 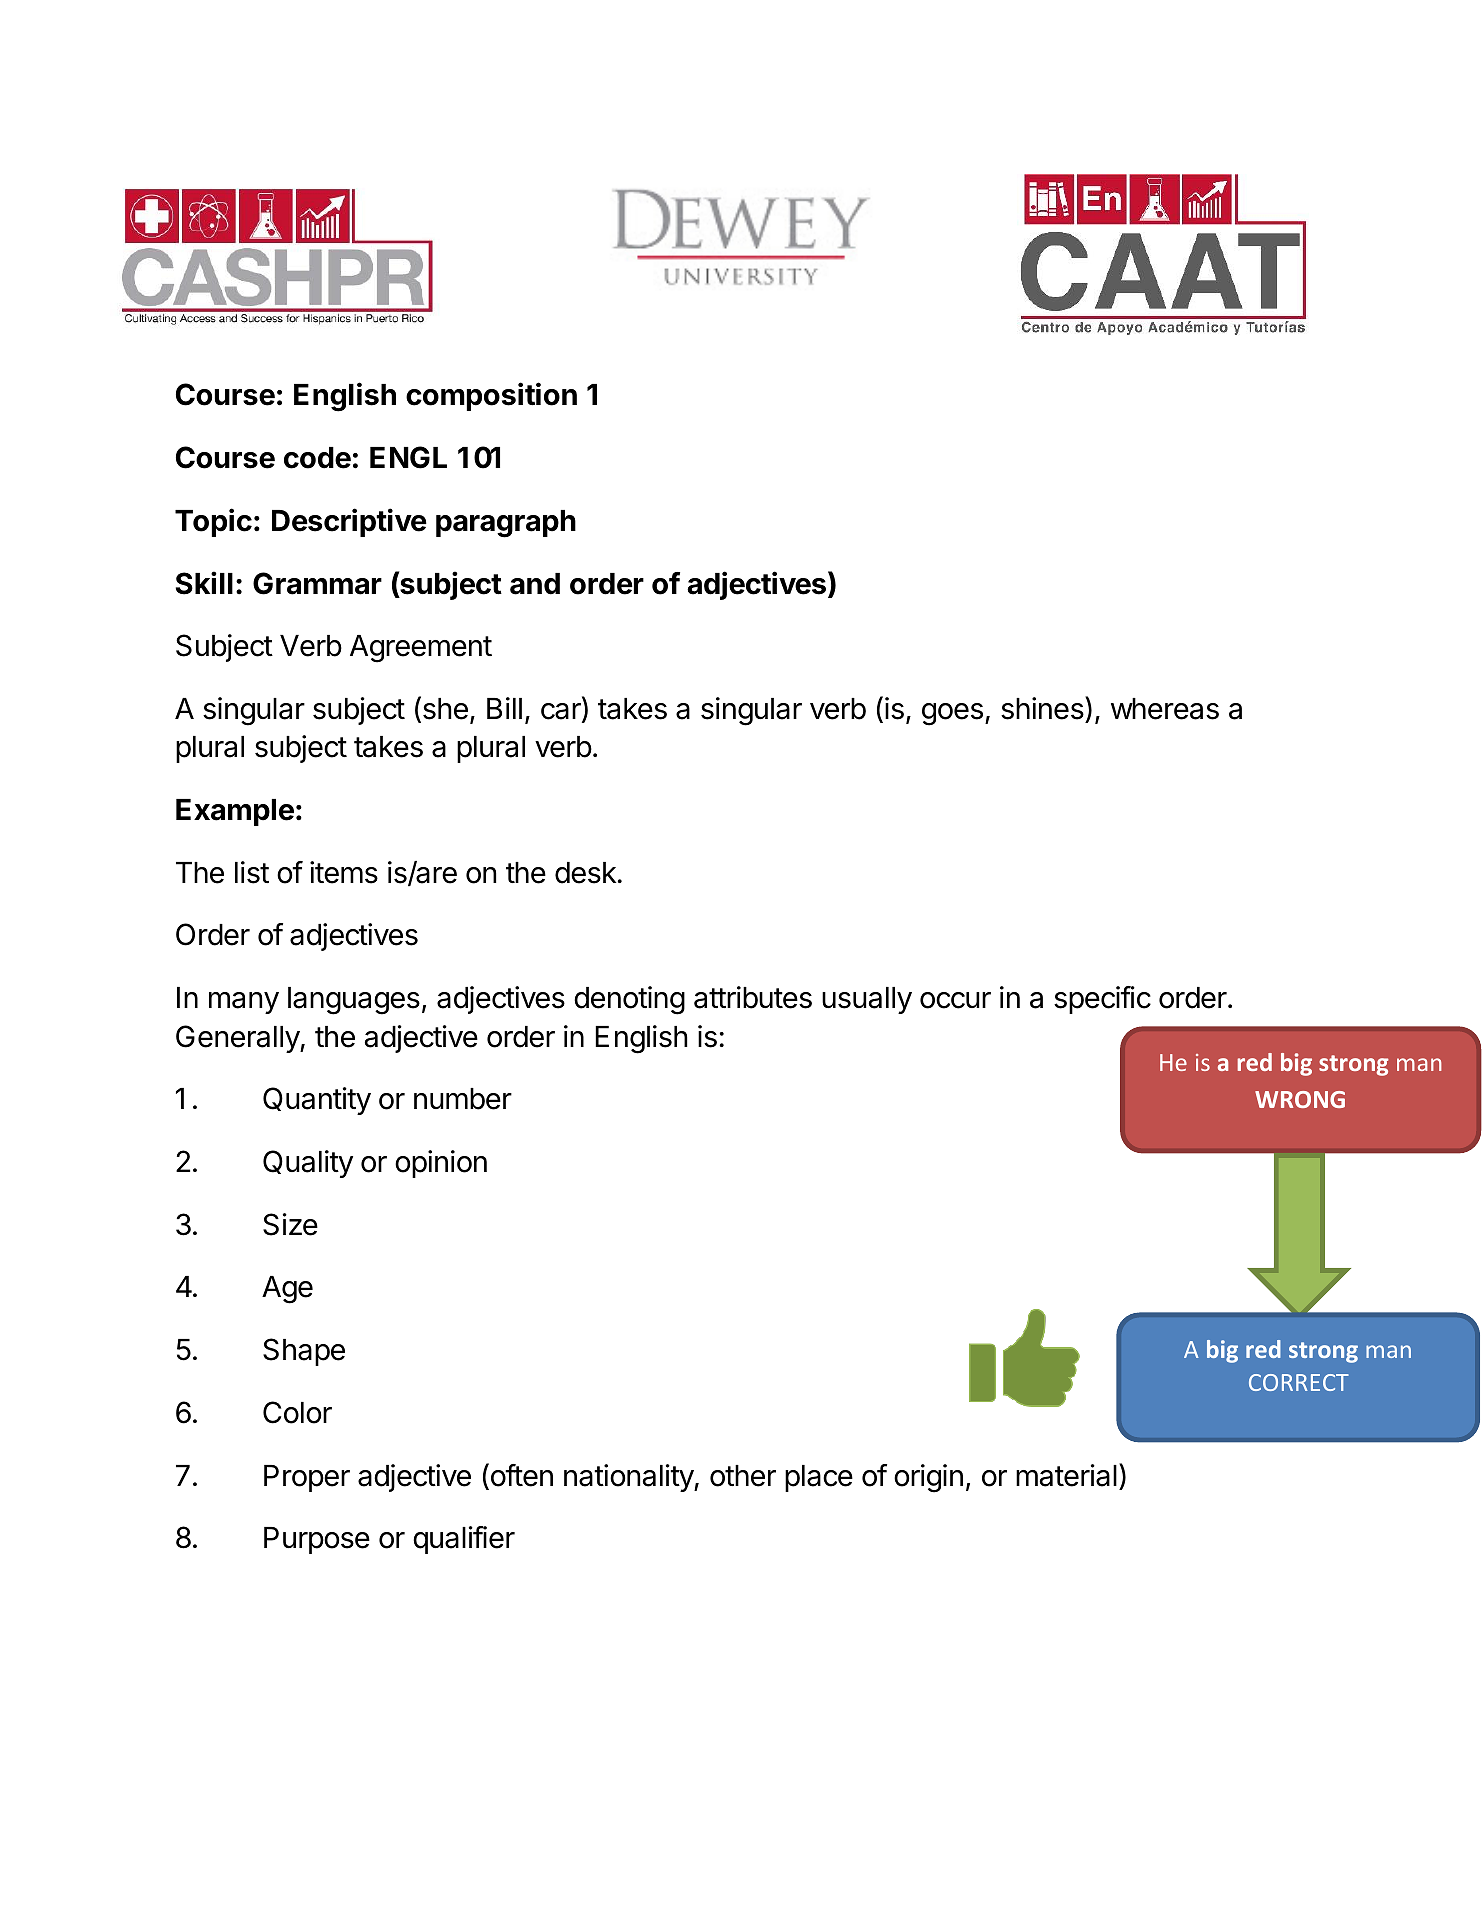 I want to click on whereas, so click(x=1165, y=709).
